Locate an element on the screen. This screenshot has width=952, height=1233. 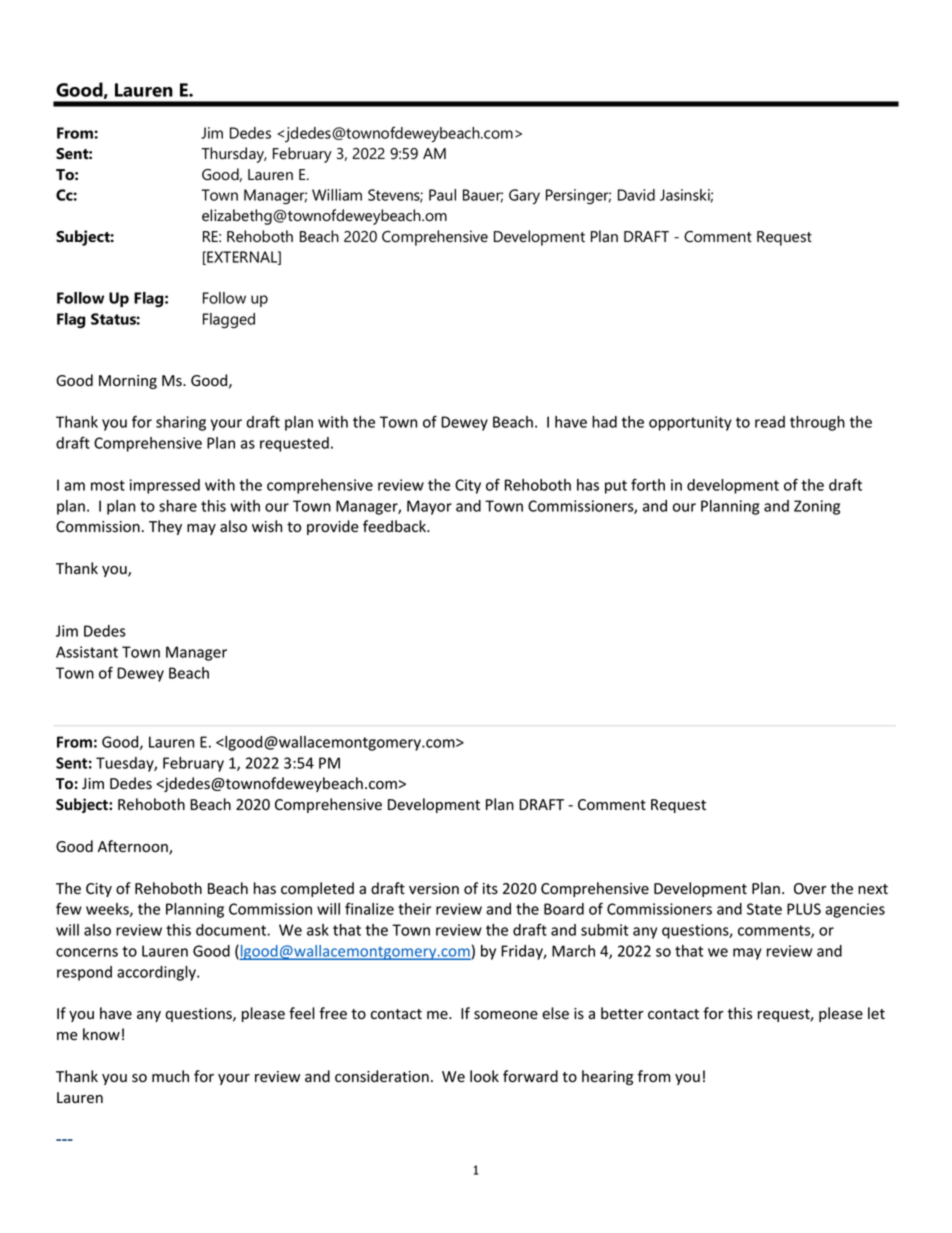
Assistant is located at coordinates (87, 652).
